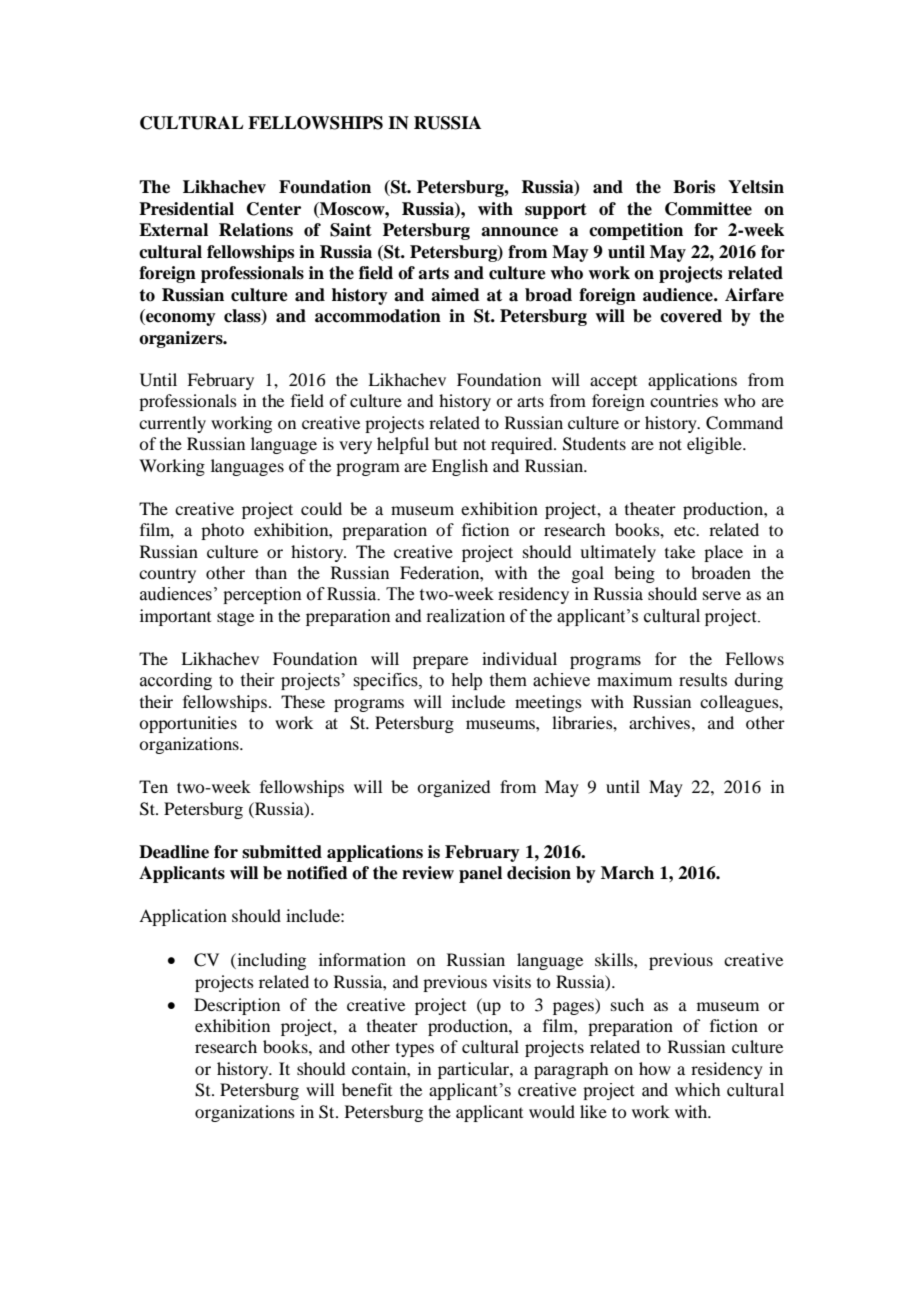  What do you see at coordinates (256, 230) in the screenshot?
I see `Relations` at bounding box center [256, 230].
